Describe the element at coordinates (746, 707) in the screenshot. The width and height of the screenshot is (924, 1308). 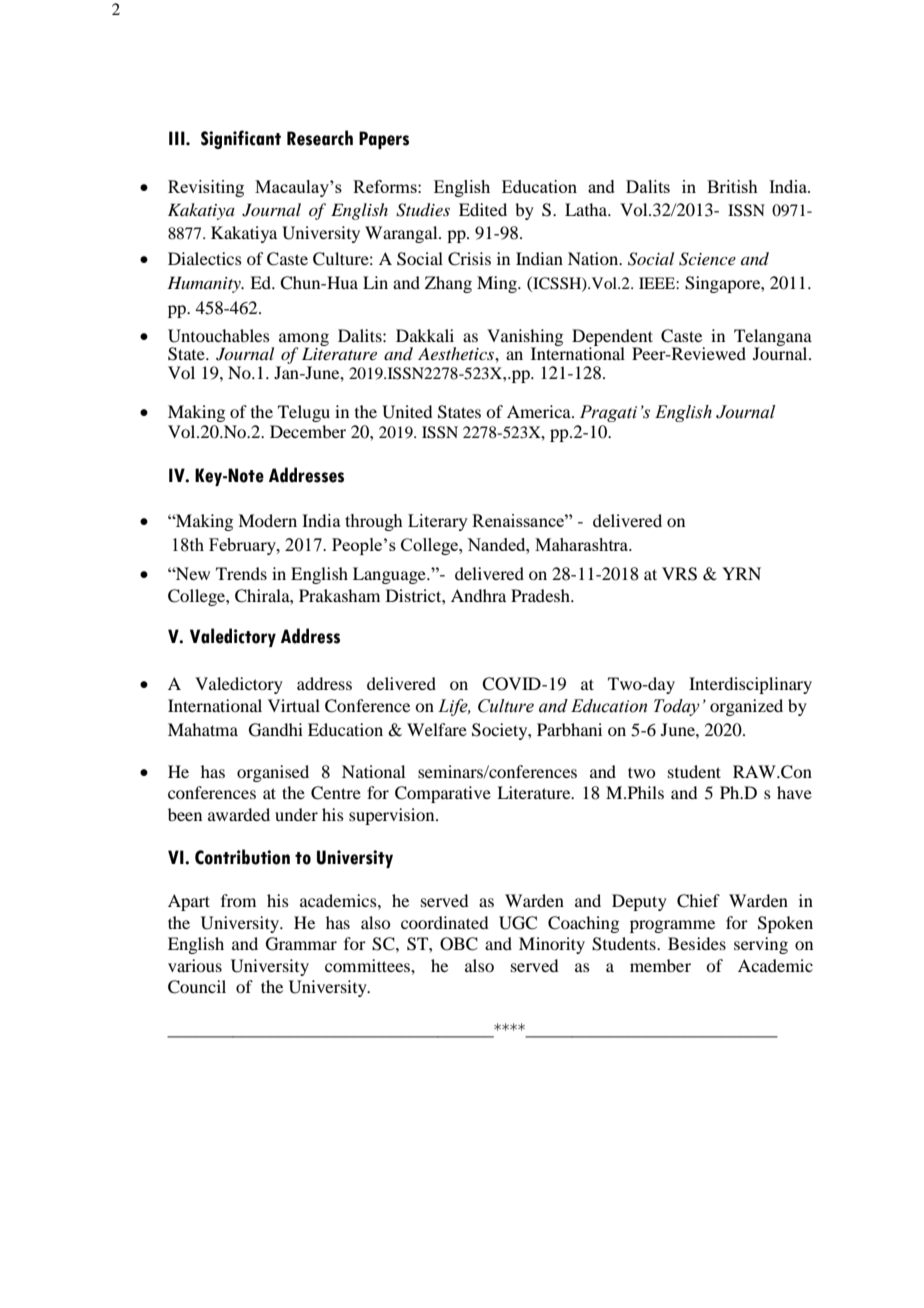
I see `organized` at that location.
